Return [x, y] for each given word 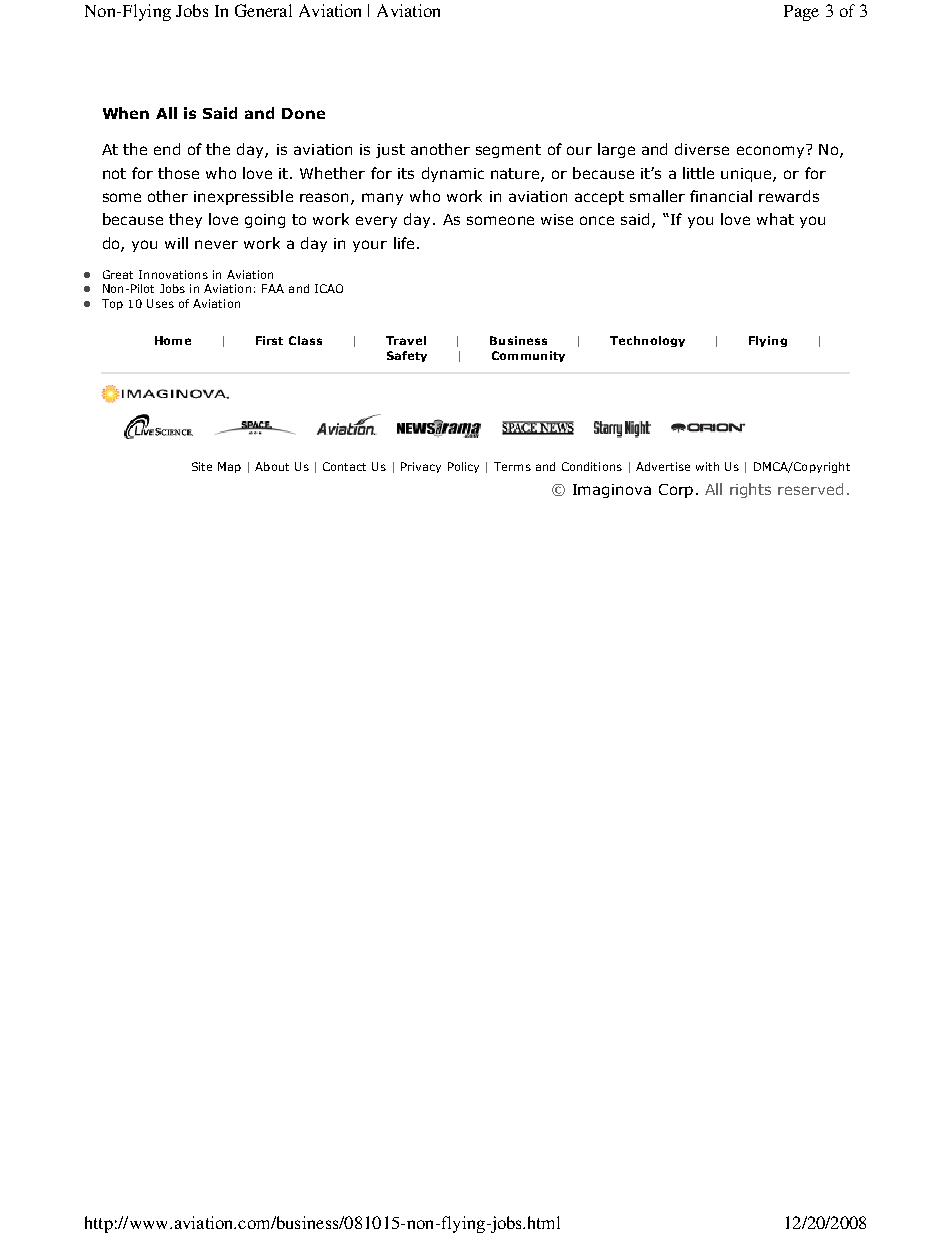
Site [202, 466]
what [775, 219]
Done [303, 113]
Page [801, 13]
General [263, 10]
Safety [407, 356]
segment [508, 151]
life [404, 243]
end [167, 149]
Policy [463, 467]
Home [173, 340]
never [216, 244]
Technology [647, 341]
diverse [702, 149]
